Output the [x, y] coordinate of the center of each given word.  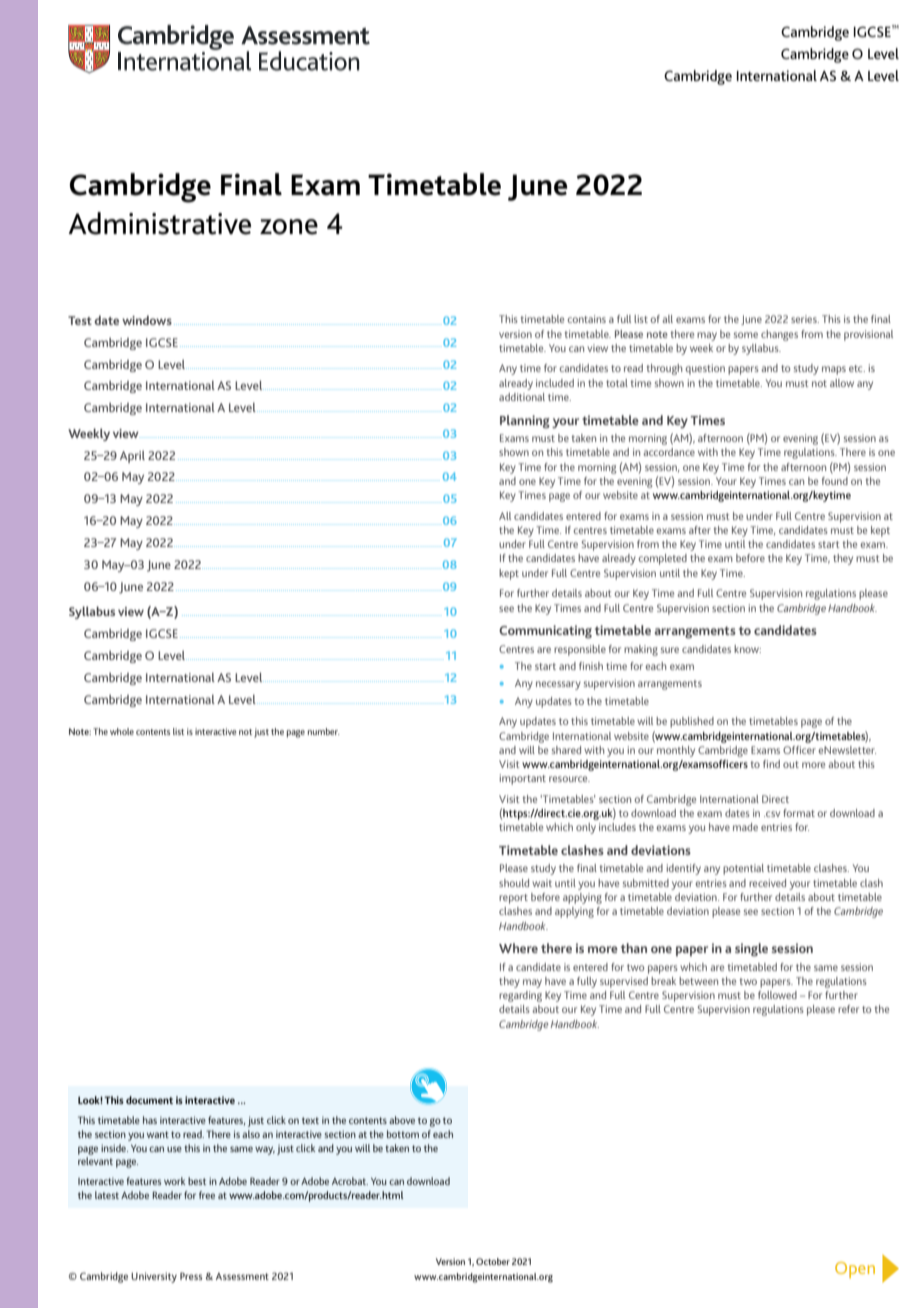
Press [191, 1276]
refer [848, 1009]
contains [586, 319]
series [805, 319]
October [493, 1261]
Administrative [160, 223]
